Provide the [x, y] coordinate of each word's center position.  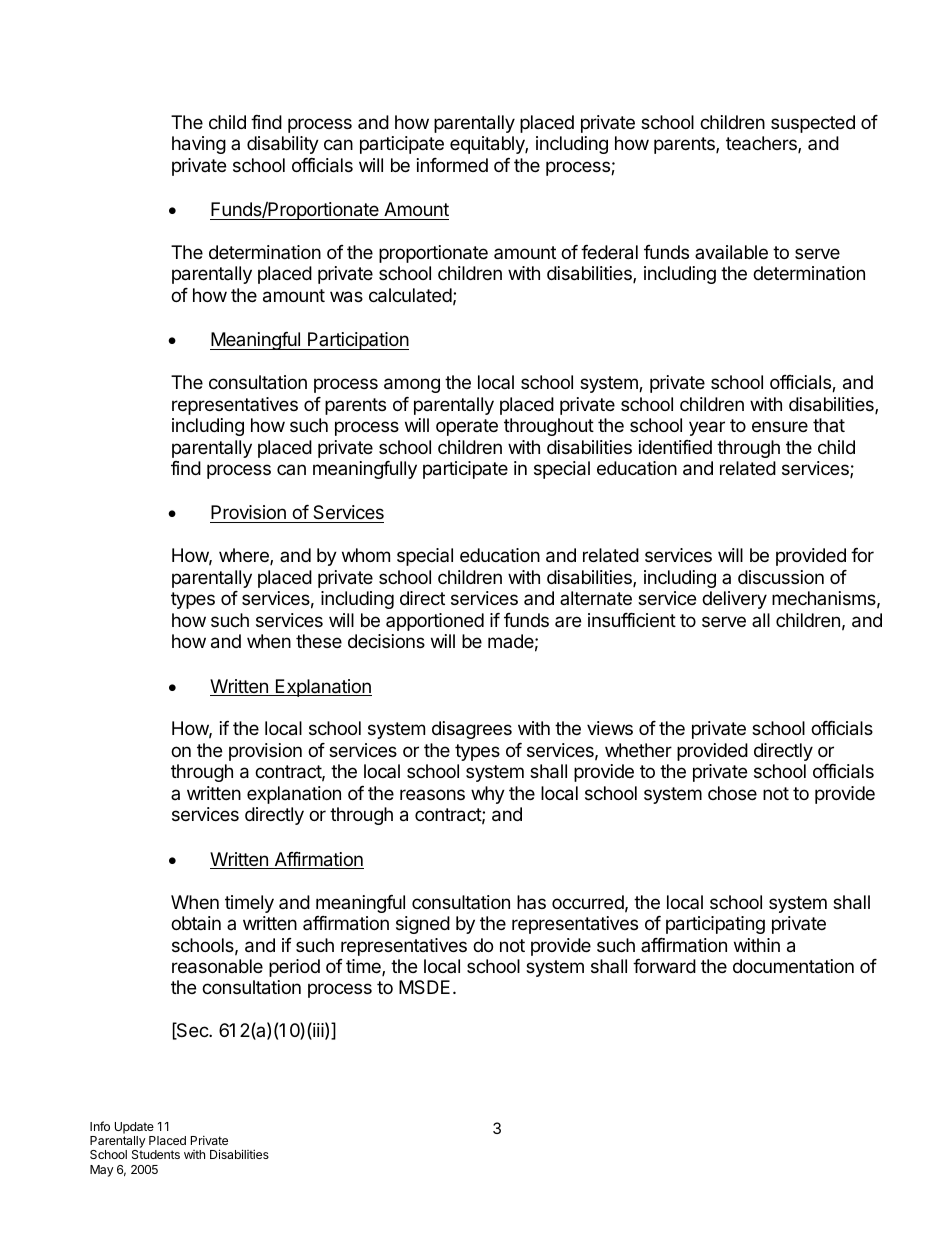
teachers [762, 144]
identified [675, 447]
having [199, 145]
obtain [196, 923]
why [488, 795]
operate [467, 427]
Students [156, 1154]
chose [732, 793]
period [294, 968]
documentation [793, 966]
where [245, 556]
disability [283, 145]
